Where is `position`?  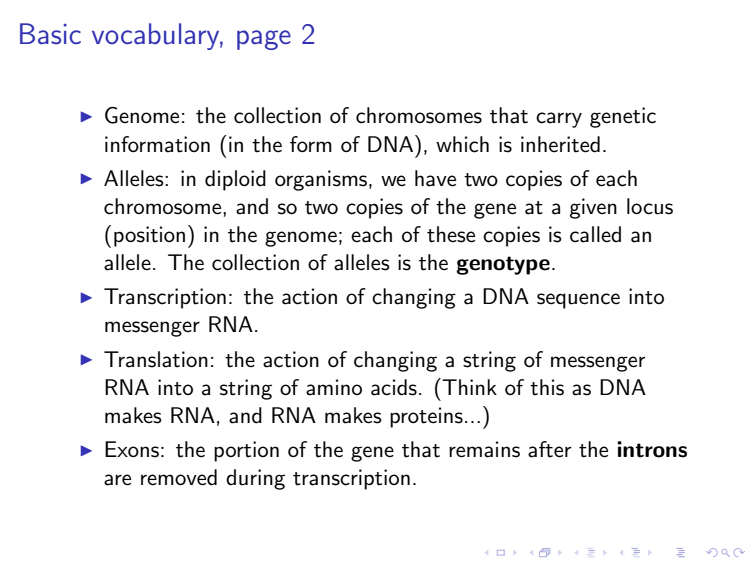
position is located at coordinates (149, 236).
